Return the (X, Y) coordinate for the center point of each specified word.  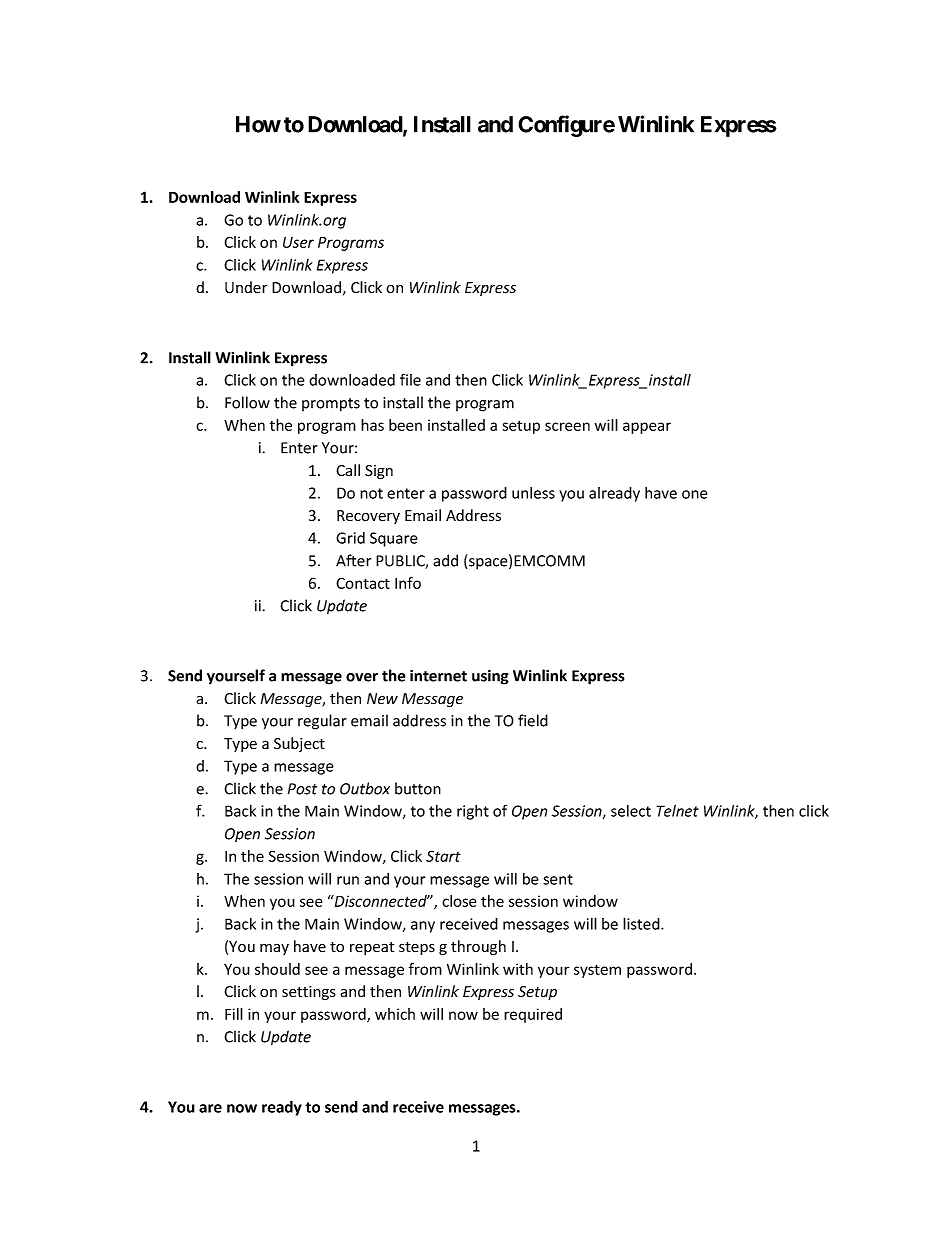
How (258, 124)
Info (408, 583)
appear (647, 428)
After (353, 560)
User (298, 242)
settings (309, 993)
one (695, 494)
